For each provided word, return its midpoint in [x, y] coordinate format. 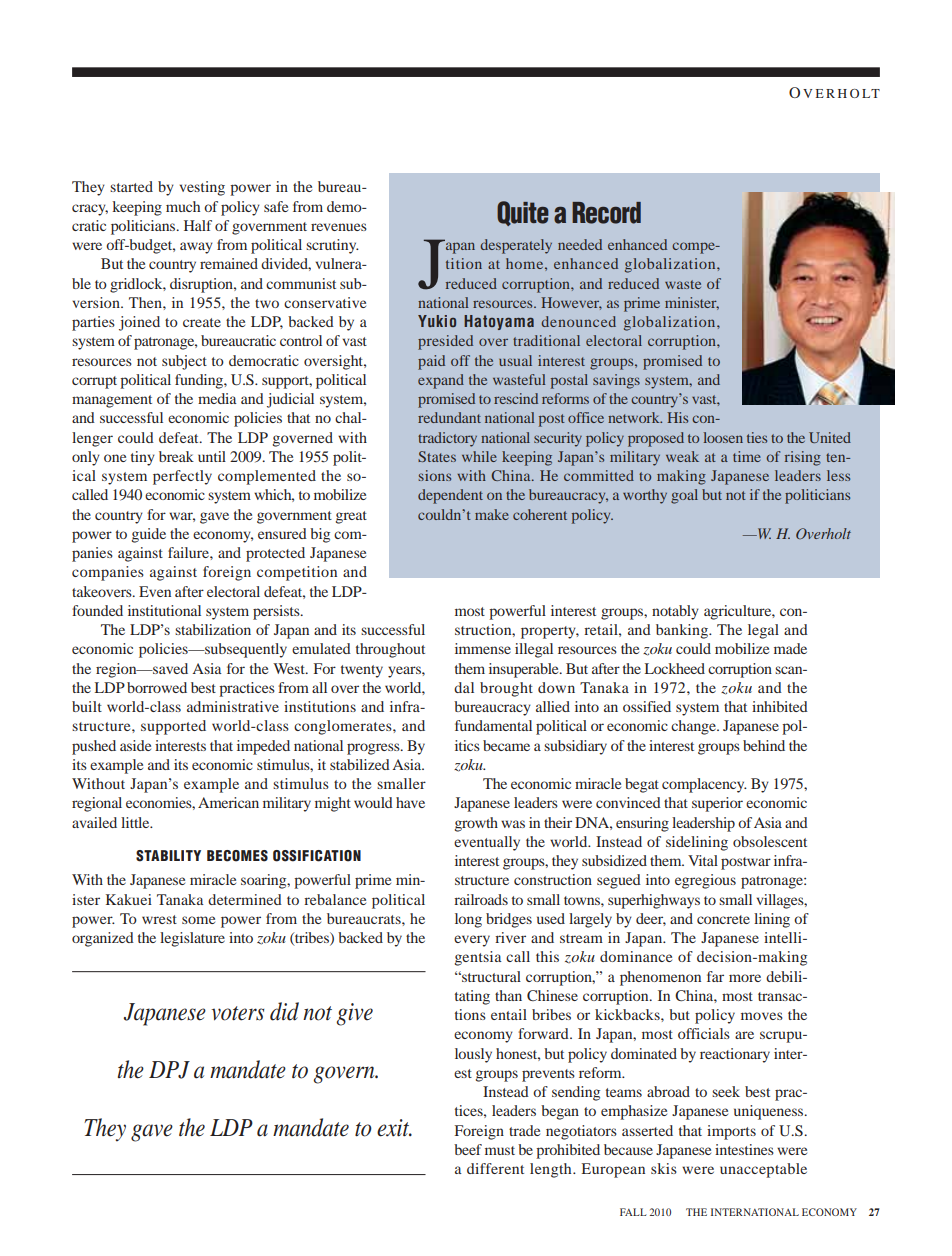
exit [394, 1128]
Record [606, 213]
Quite [523, 213]
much [183, 206]
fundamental [493, 725]
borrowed [157, 687]
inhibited [780, 706]
